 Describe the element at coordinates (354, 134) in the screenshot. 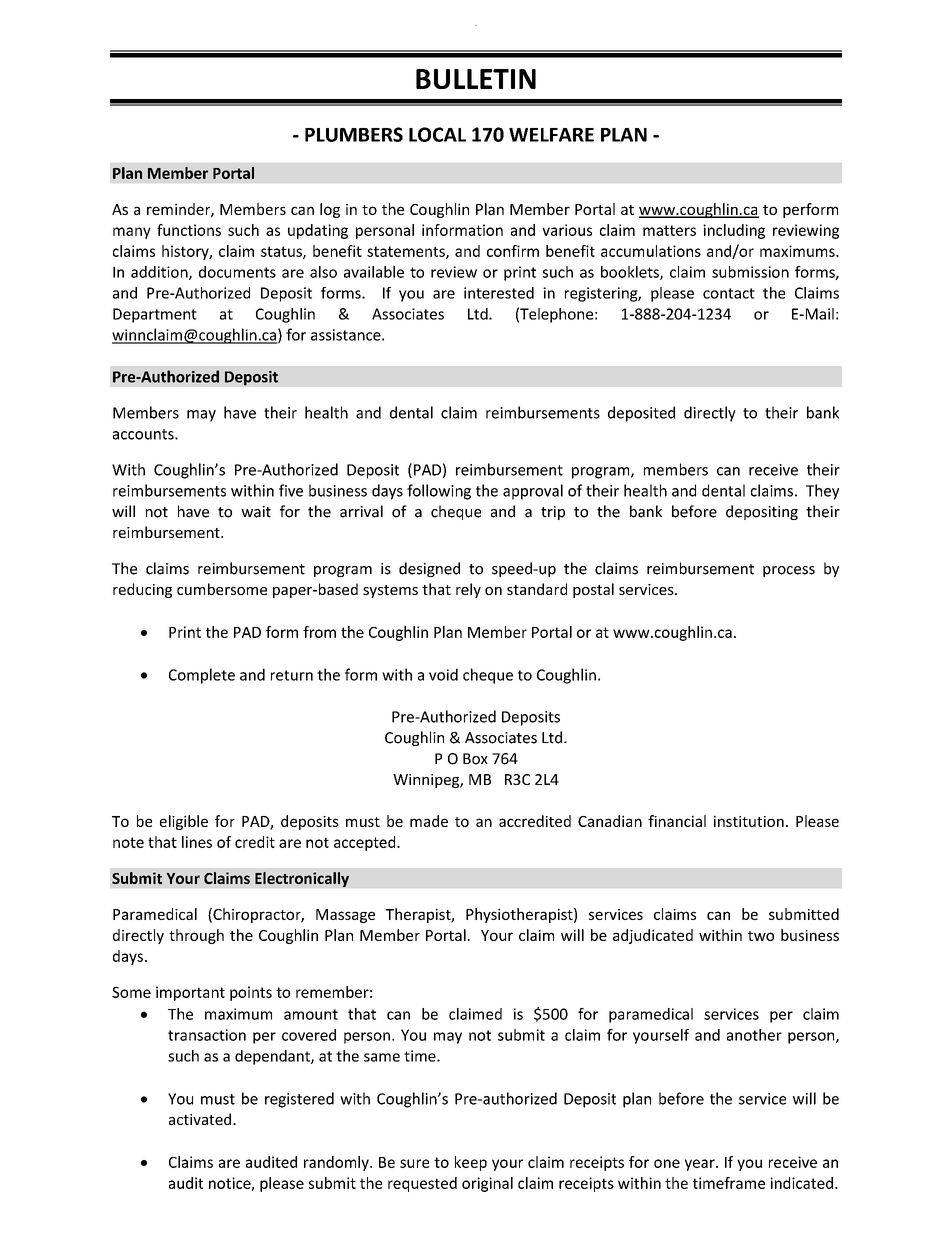

I see `PLUMBERS` at that location.
